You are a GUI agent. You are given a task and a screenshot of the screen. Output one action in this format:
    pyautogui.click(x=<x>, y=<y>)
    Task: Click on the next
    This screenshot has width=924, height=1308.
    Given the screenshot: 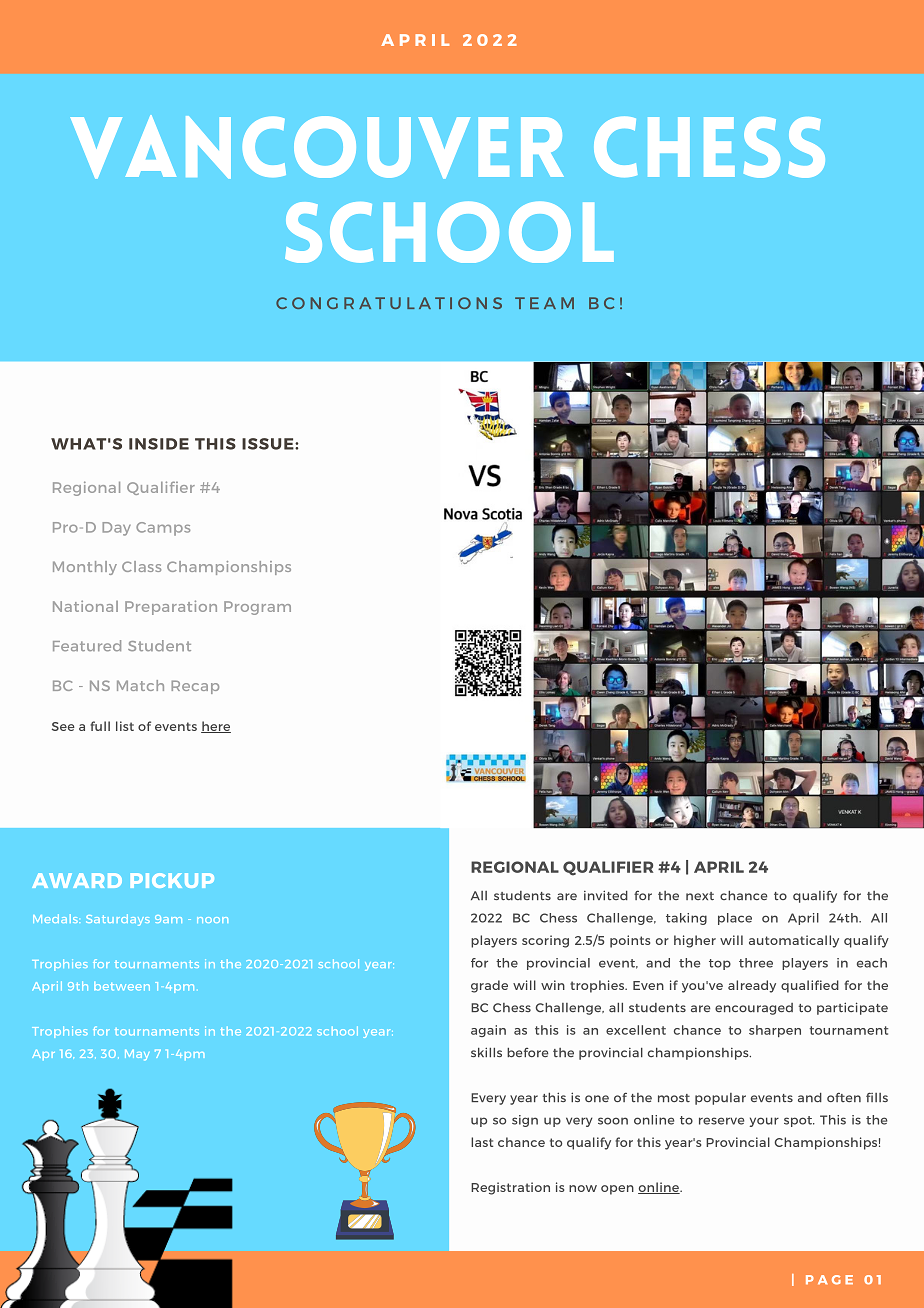 What is the action you would take?
    pyautogui.click(x=700, y=896)
